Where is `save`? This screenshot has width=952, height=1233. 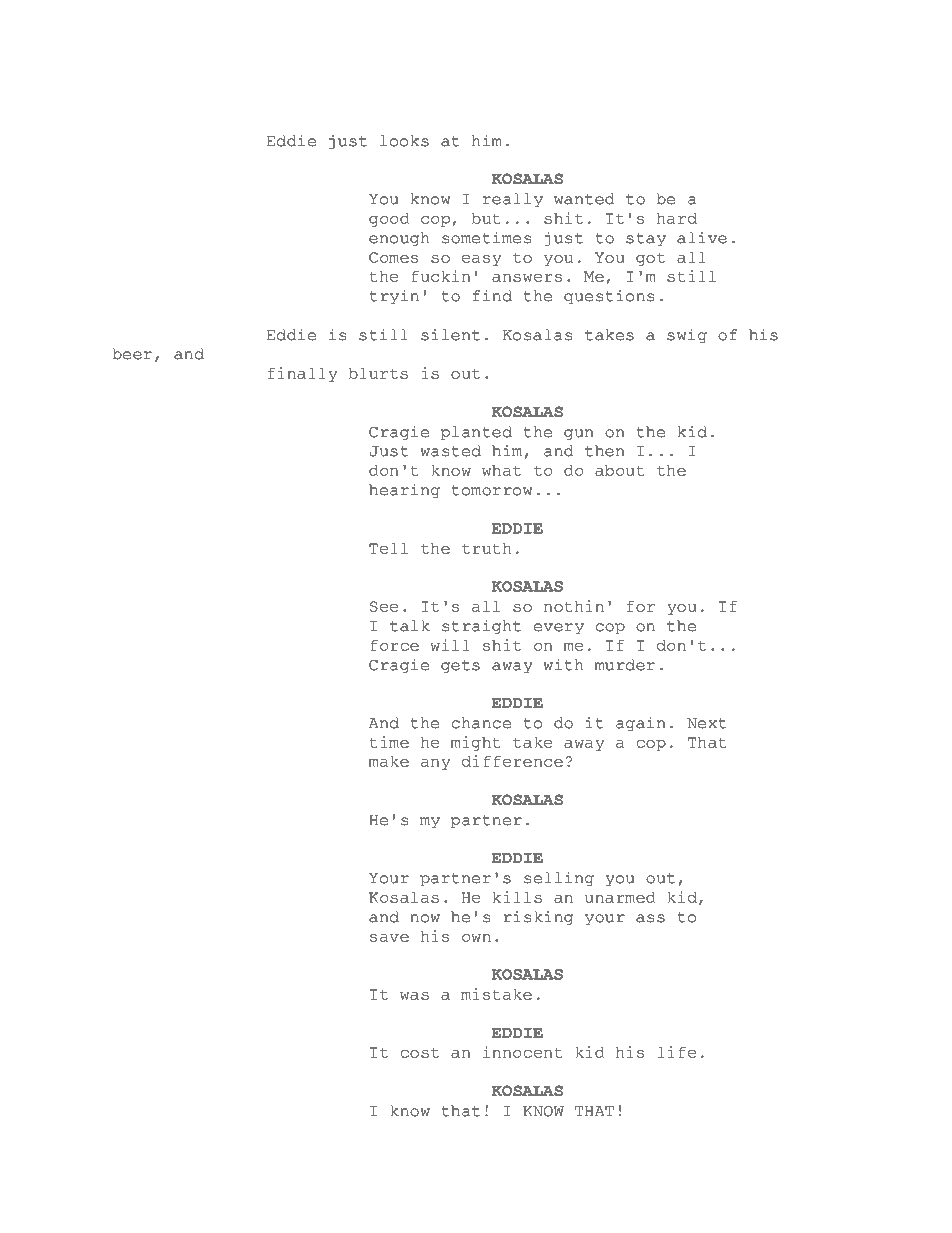
save is located at coordinates (389, 938).
